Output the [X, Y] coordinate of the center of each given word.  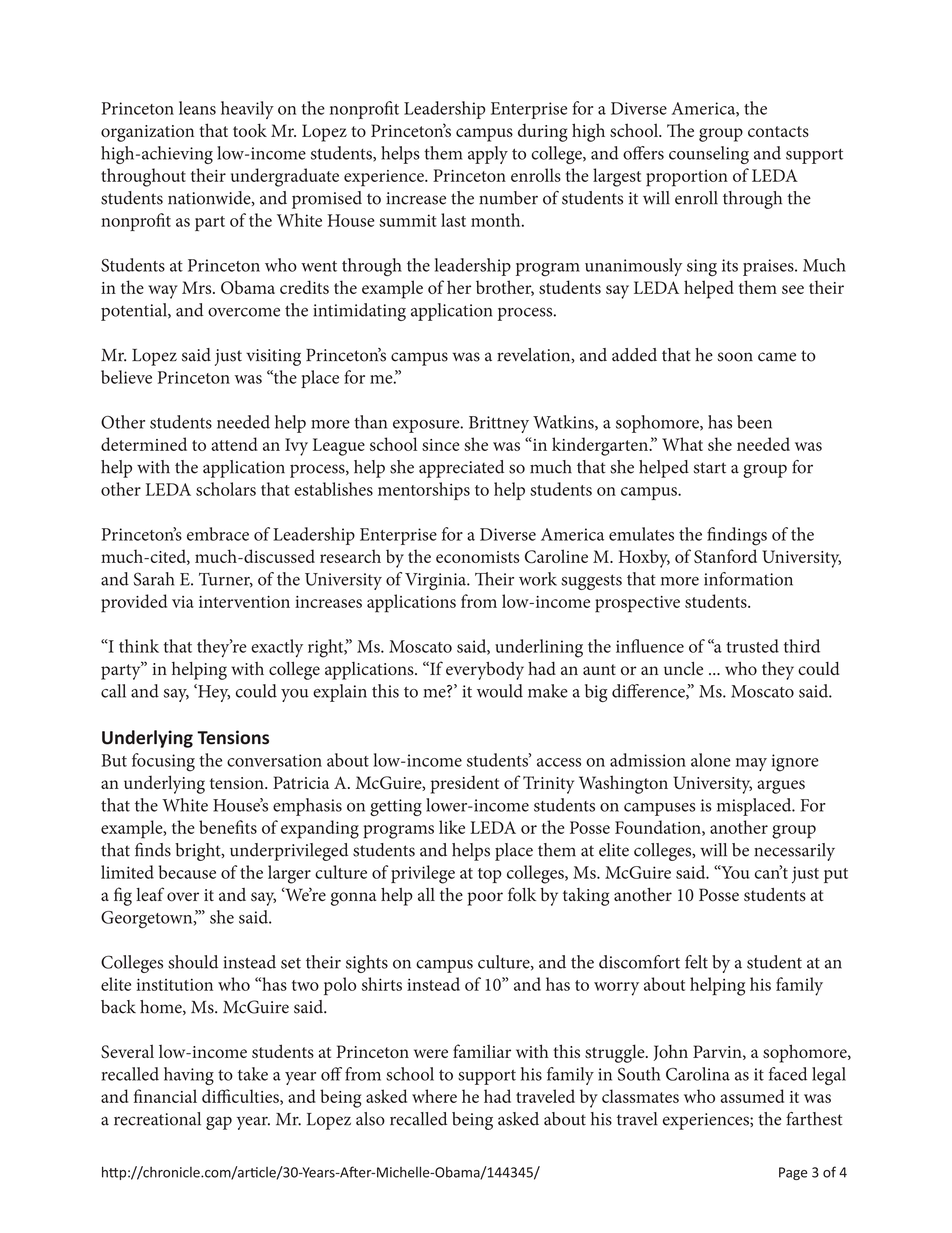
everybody [485, 671]
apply [488, 155]
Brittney [499, 424]
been [754, 422]
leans [197, 108]
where [434, 1096]
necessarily [794, 852]
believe [126, 377]
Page [793, 1173]
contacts [778, 131]
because [187, 872]
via [183, 602]
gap [219, 1123]
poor [485, 899]
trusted [752, 646]
